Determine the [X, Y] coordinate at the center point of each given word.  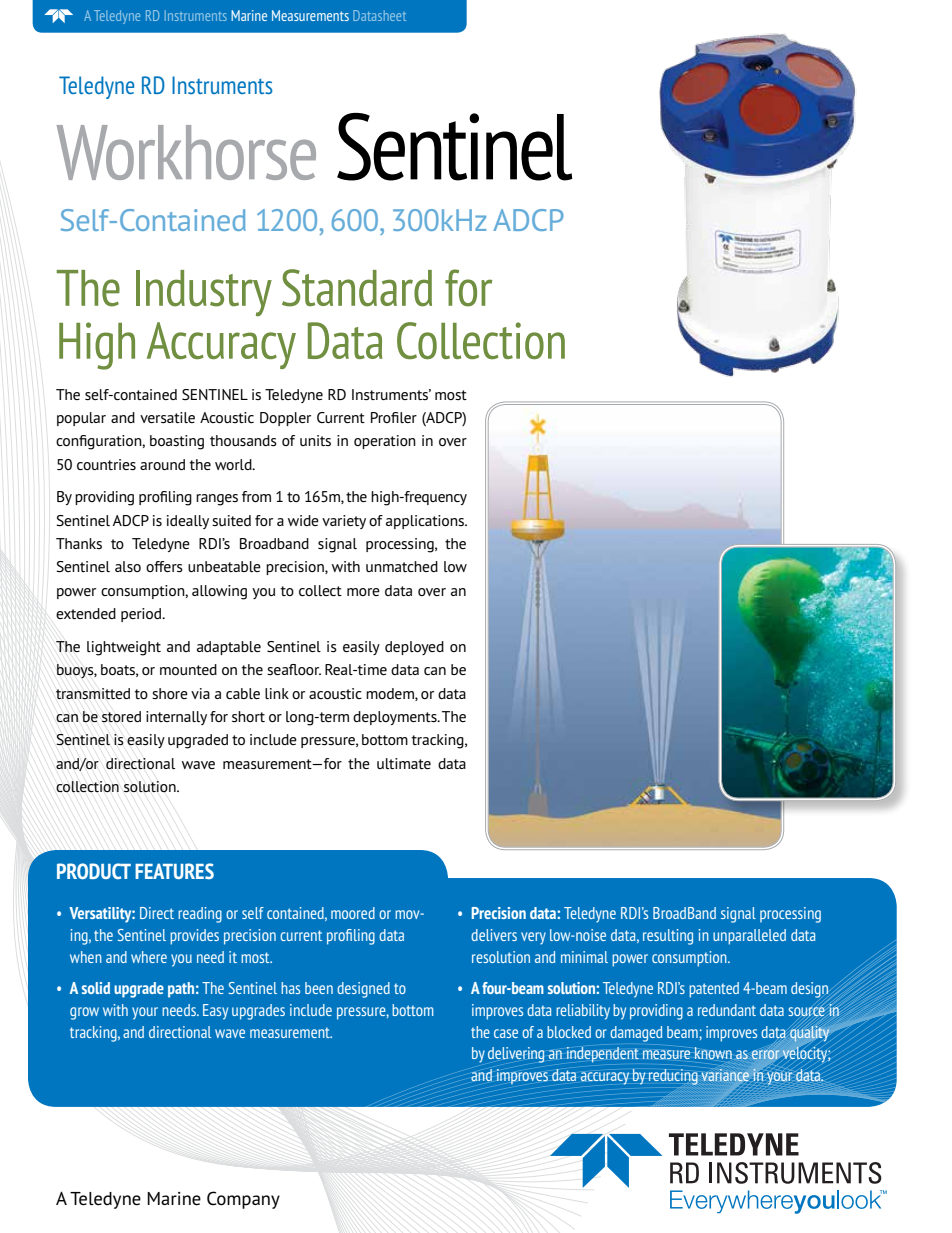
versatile [167, 417]
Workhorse [186, 152]
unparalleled [749, 937]
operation [385, 442]
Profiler [394, 417]
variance [725, 1075]
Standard [357, 288]
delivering [516, 1055]
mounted [188, 669]
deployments [396, 718]
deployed [414, 648]
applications [426, 522]
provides [194, 937]
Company [243, 1200]
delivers [494, 935]
